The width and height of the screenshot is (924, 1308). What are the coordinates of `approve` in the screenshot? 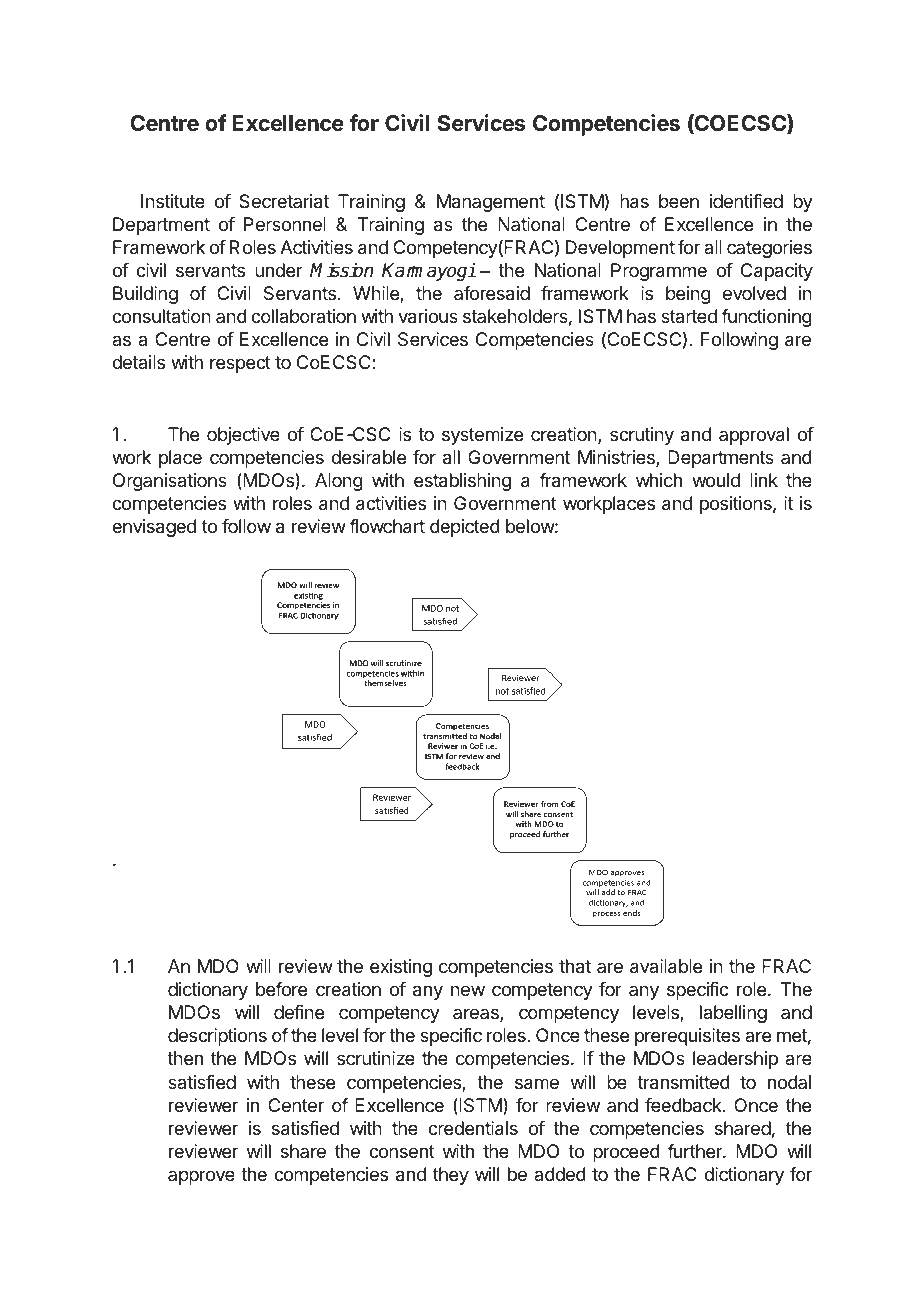 It's located at (201, 1177).
